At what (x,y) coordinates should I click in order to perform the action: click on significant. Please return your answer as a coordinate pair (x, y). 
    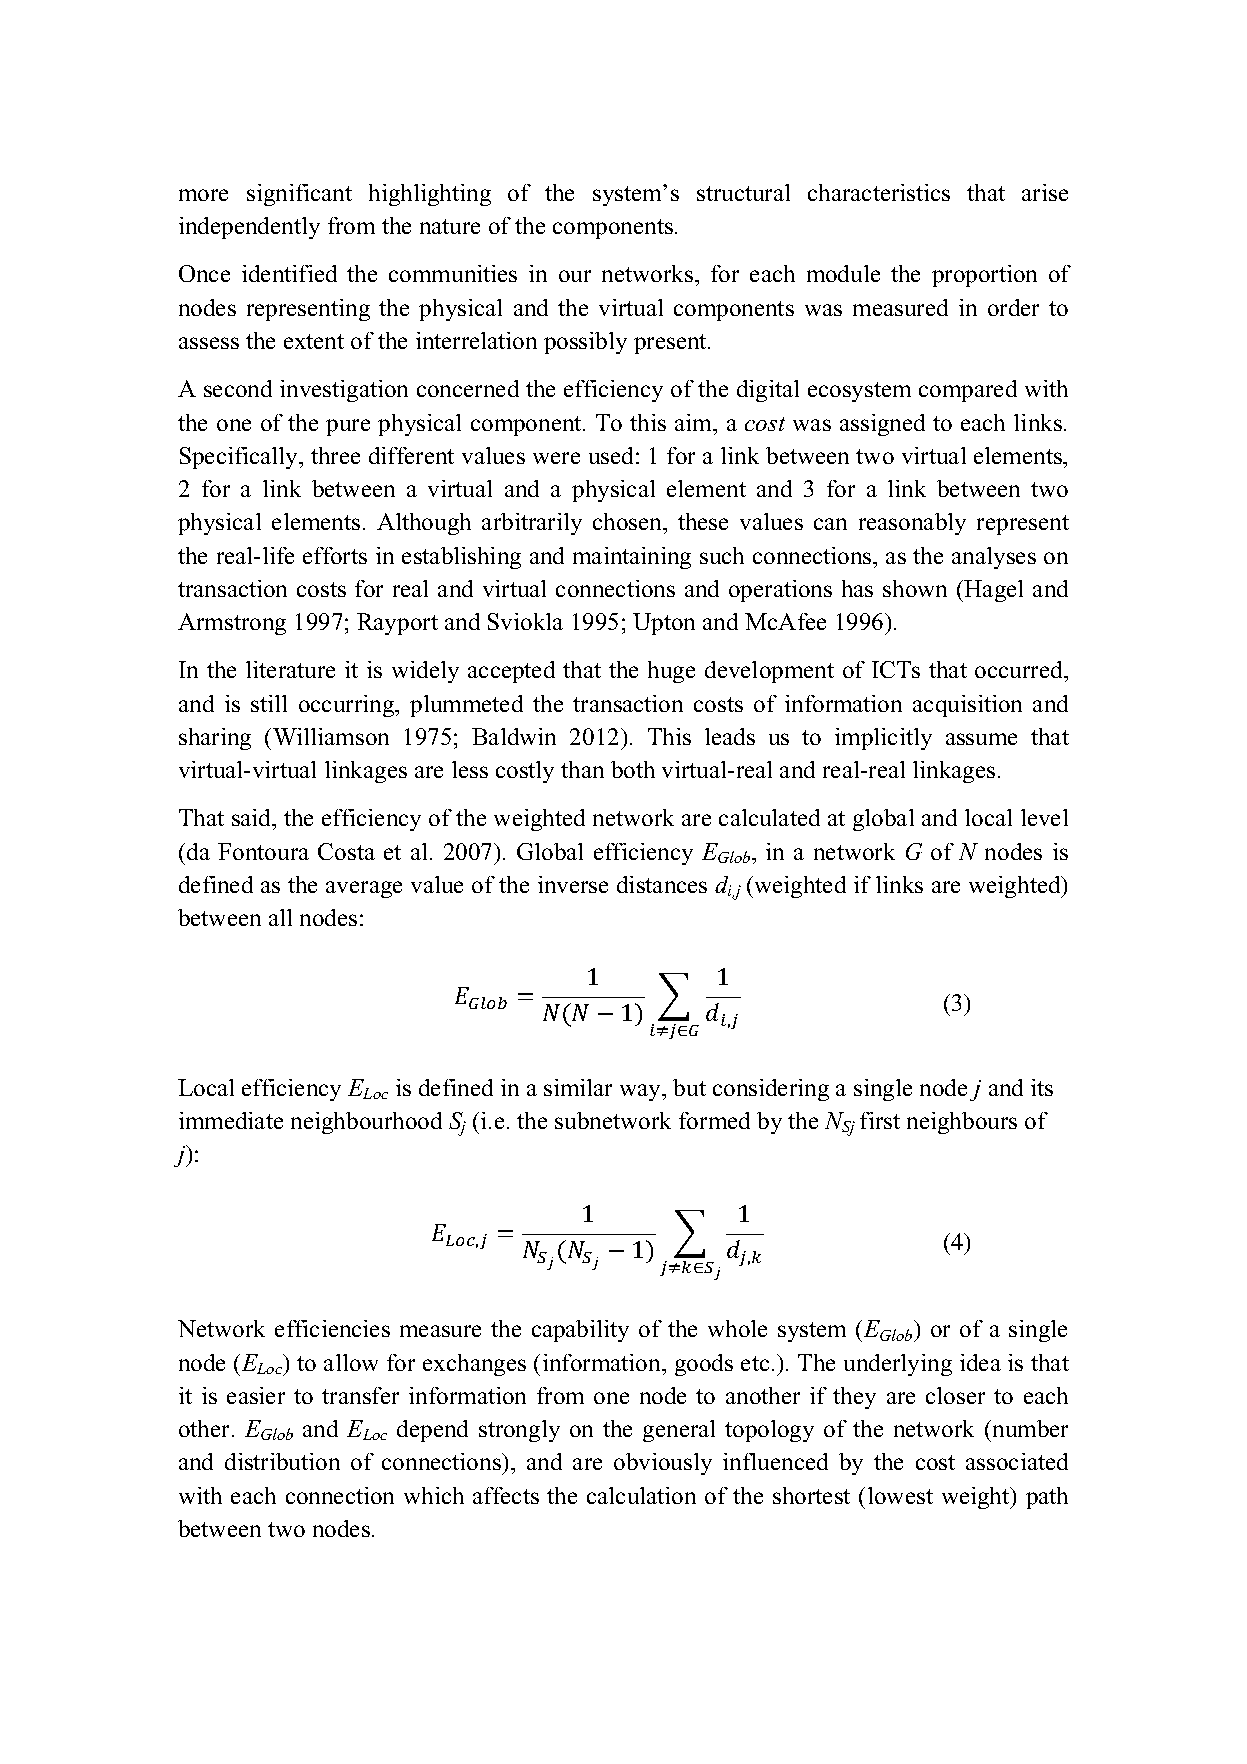
    Looking at the image, I should click on (299, 195).
